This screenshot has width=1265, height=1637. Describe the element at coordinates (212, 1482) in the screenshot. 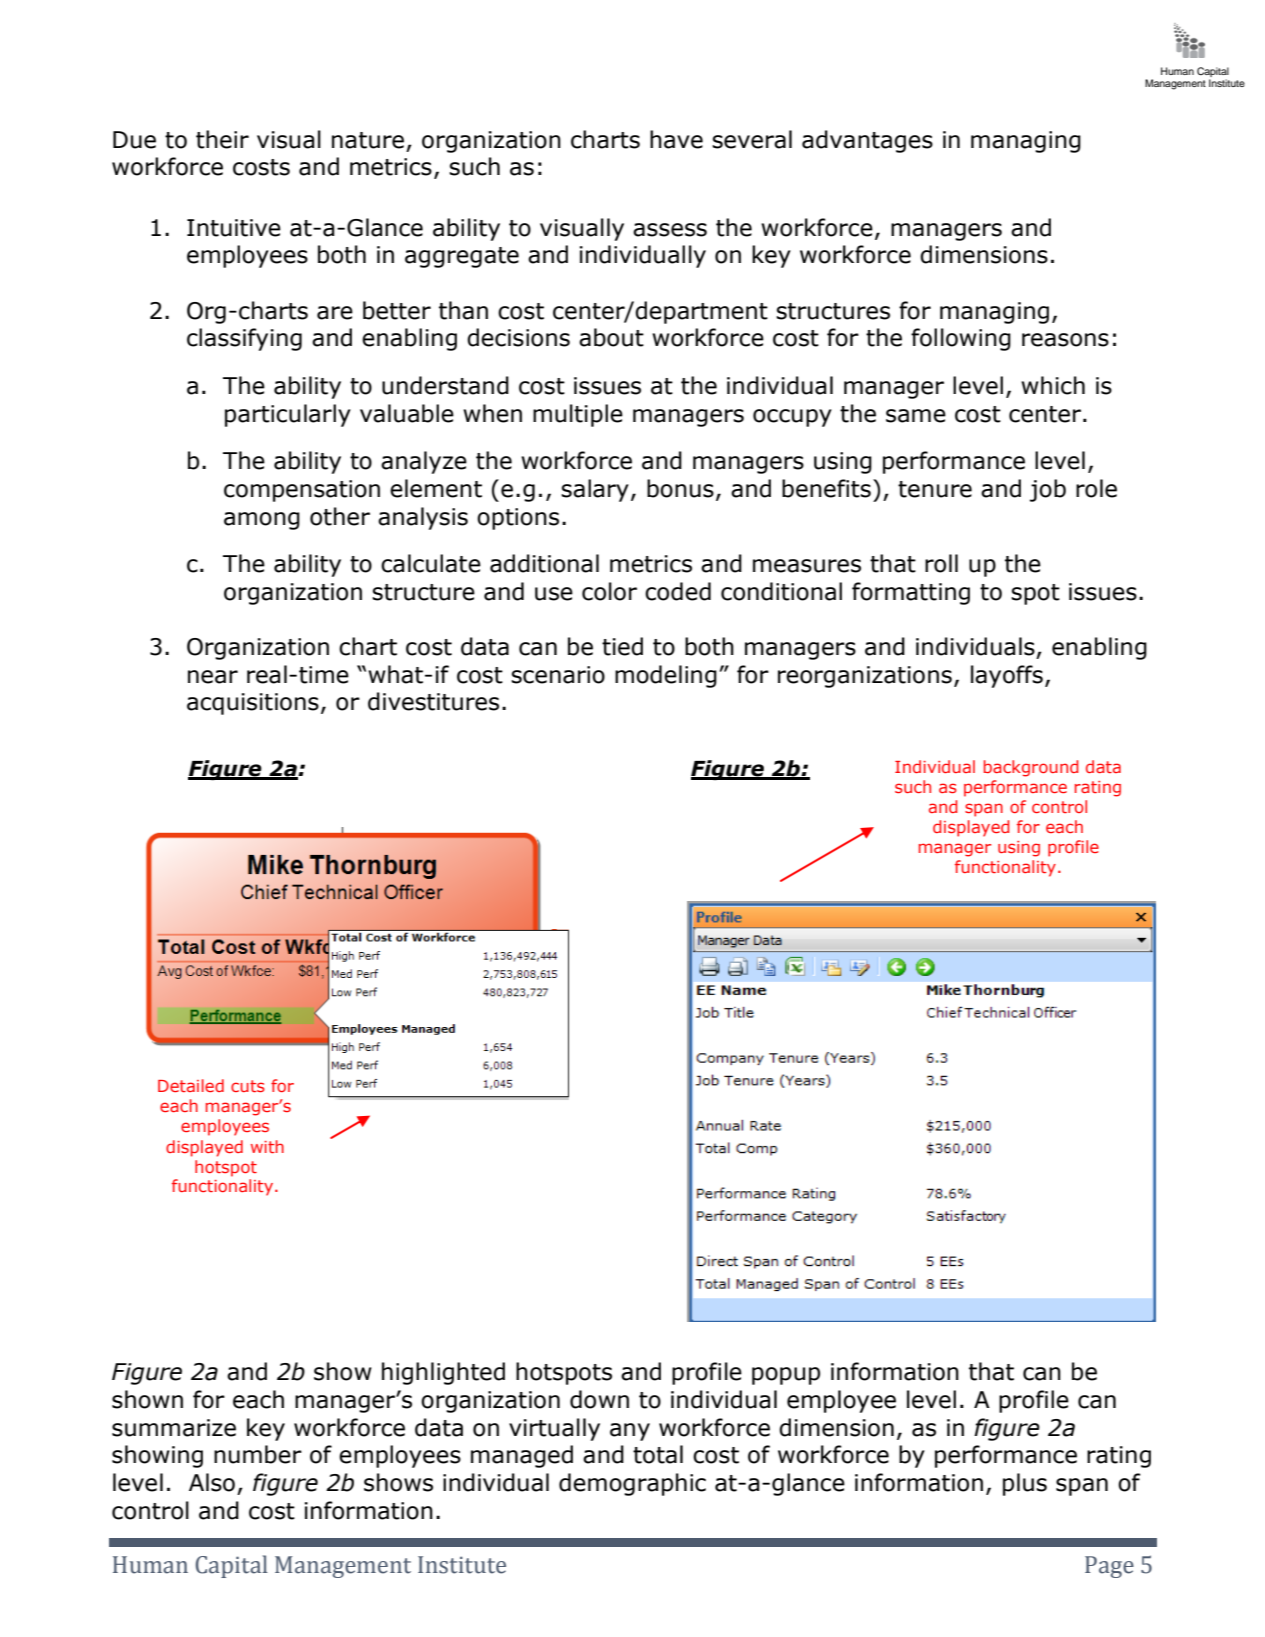

I see `Also` at that location.
